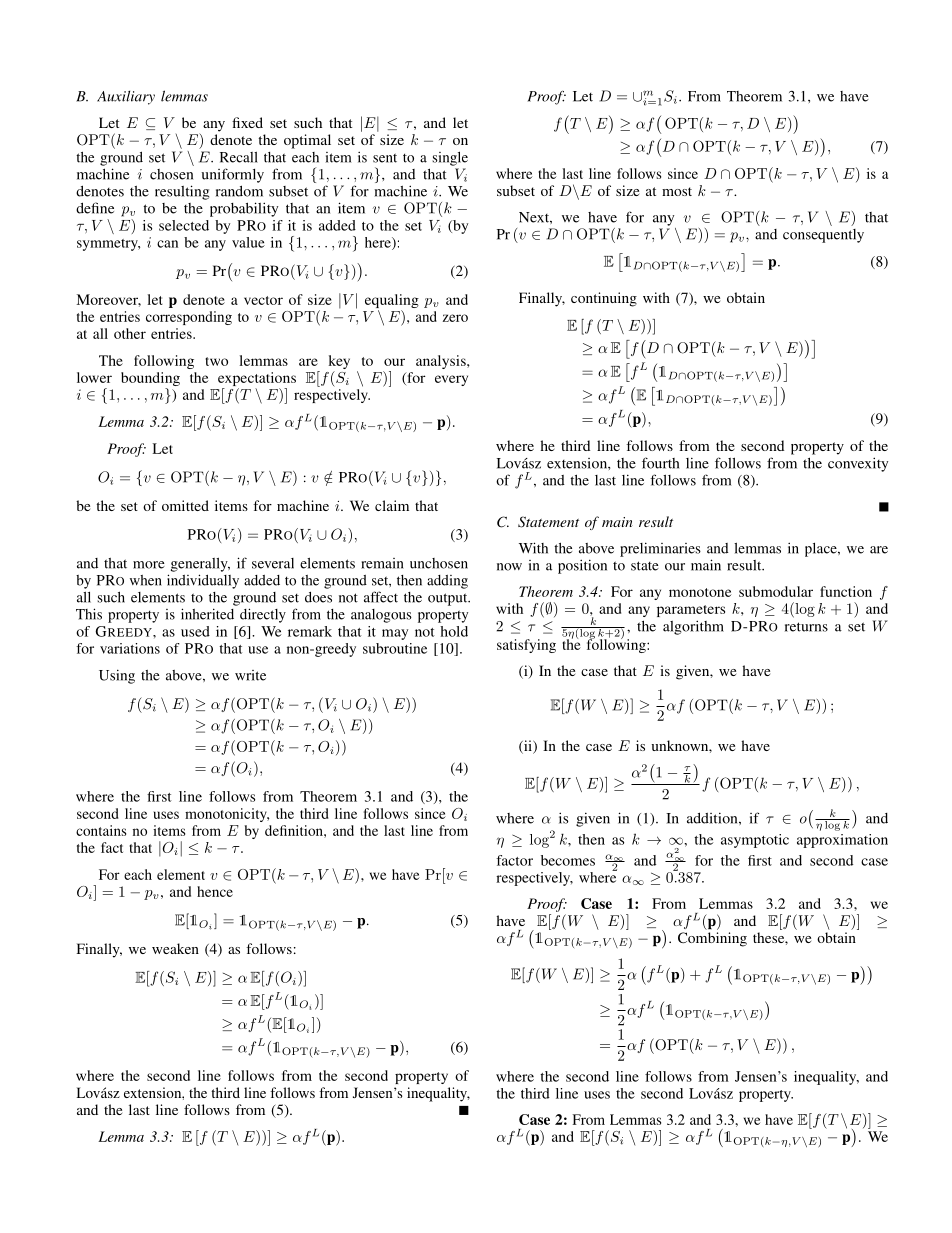 This image has width=952, height=1233. What do you see at coordinates (568, 860) in the image?
I see `becomes` at bounding box center [568, 860].
